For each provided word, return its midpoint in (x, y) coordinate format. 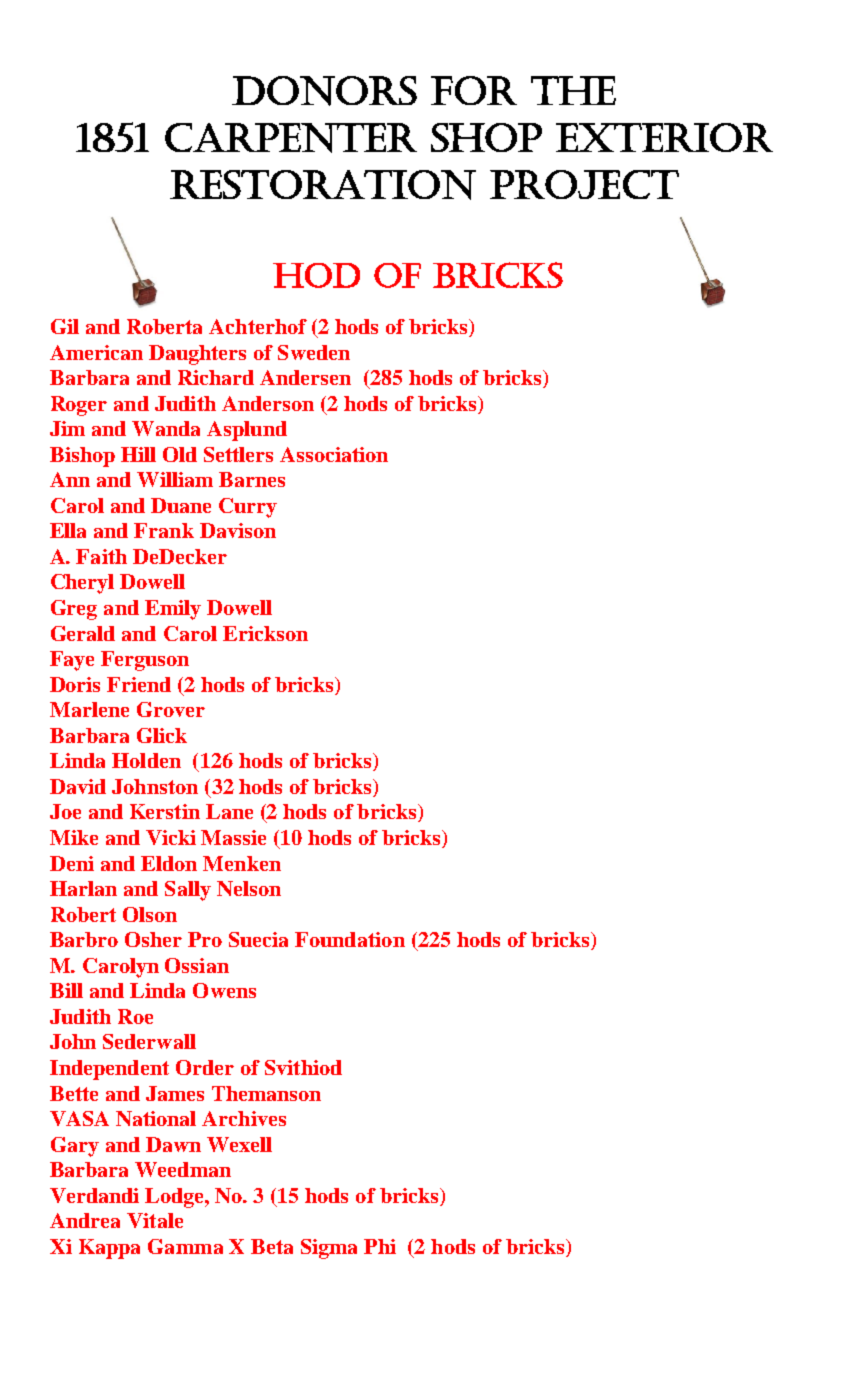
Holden (146, 760)
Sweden (314, 352)
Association (334, 454)
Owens (224, 990)
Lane (229, 811)
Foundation (350, 939)
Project (584, 184)
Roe (135, 1016)
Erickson (265, 633)
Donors (324, 91)
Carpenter (291, 138)
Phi (380, 1246)
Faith (101, 556)
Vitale (155, 1220)
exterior (664, 137)
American (96, 352)
